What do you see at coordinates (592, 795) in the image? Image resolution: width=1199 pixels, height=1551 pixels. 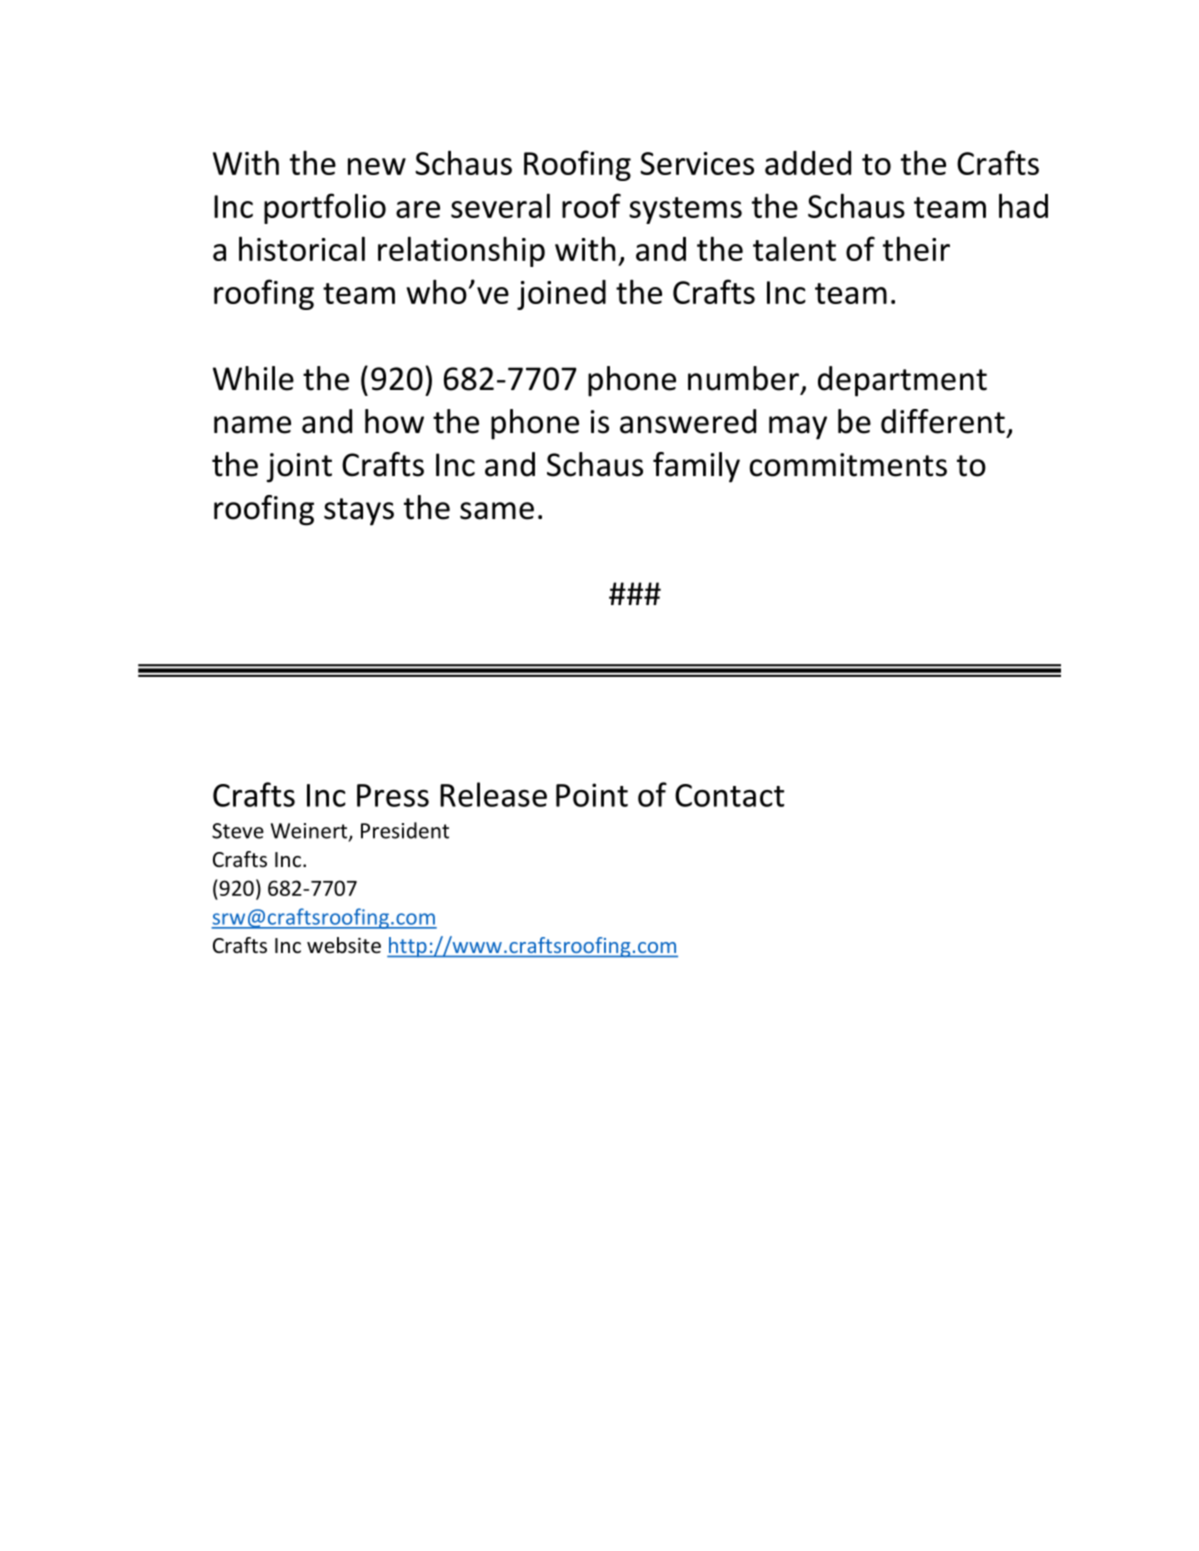 I see `Point` at bounding box center [592, 795].
